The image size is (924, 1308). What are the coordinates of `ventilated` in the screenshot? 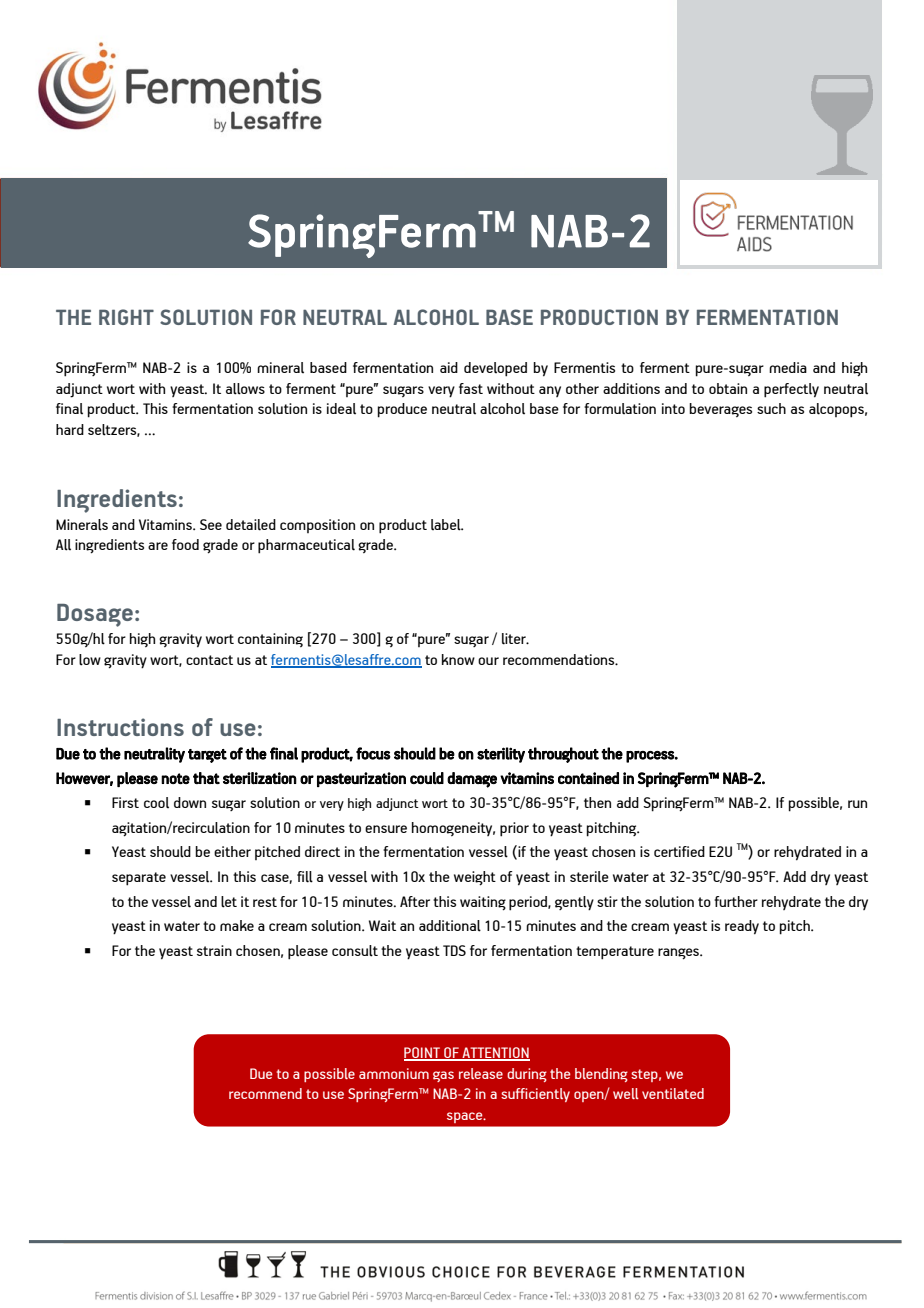 It's located at (673, 1093).
